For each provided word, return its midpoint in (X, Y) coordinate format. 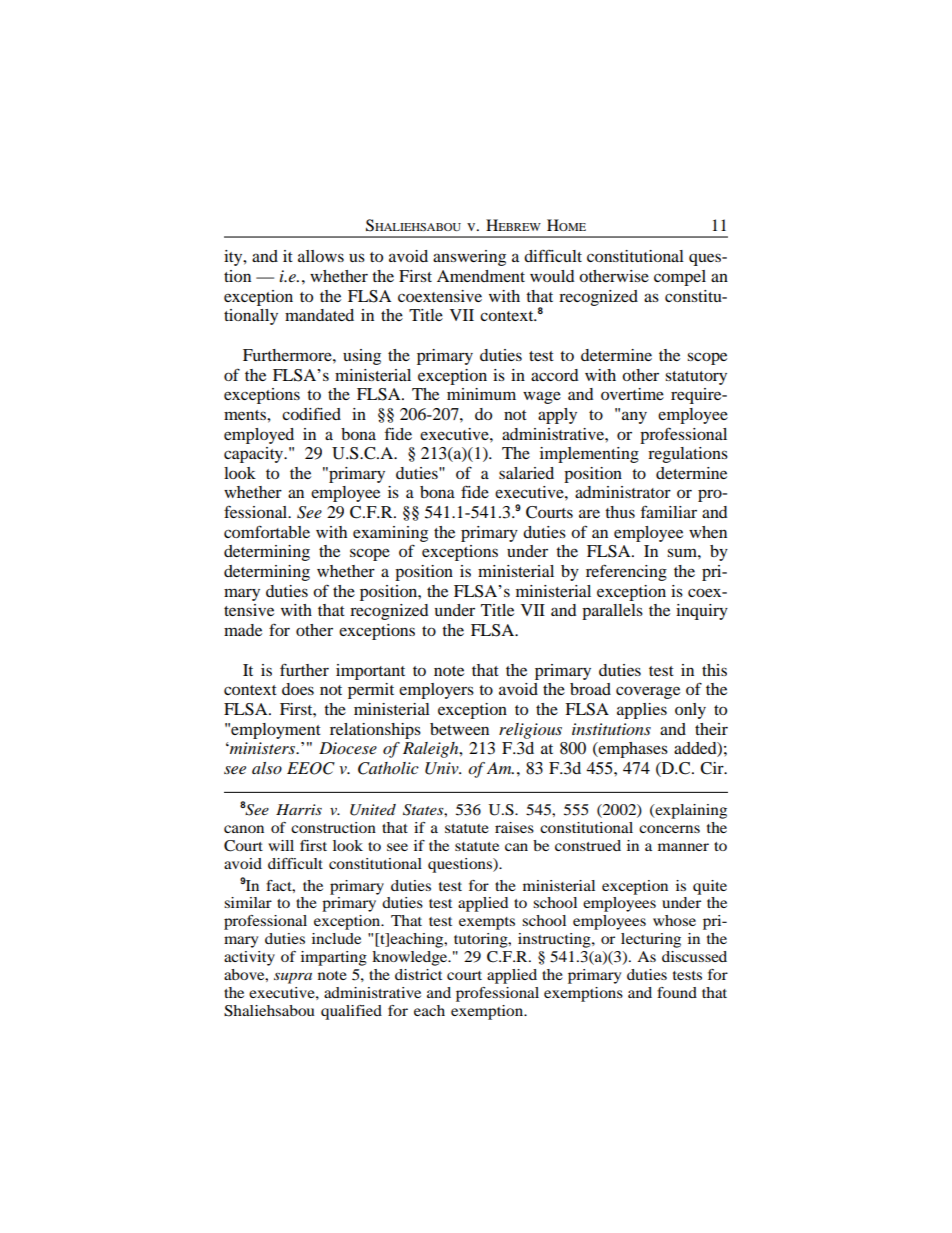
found (677, 992)
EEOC (311, 768)
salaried (526, 473)
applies (642, 711)
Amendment (481, 276)
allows (321, 256)
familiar (669, 511)
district (418, 974)
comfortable (267, 531)
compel (680, 278)
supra (293, 978)
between (459, 729)
